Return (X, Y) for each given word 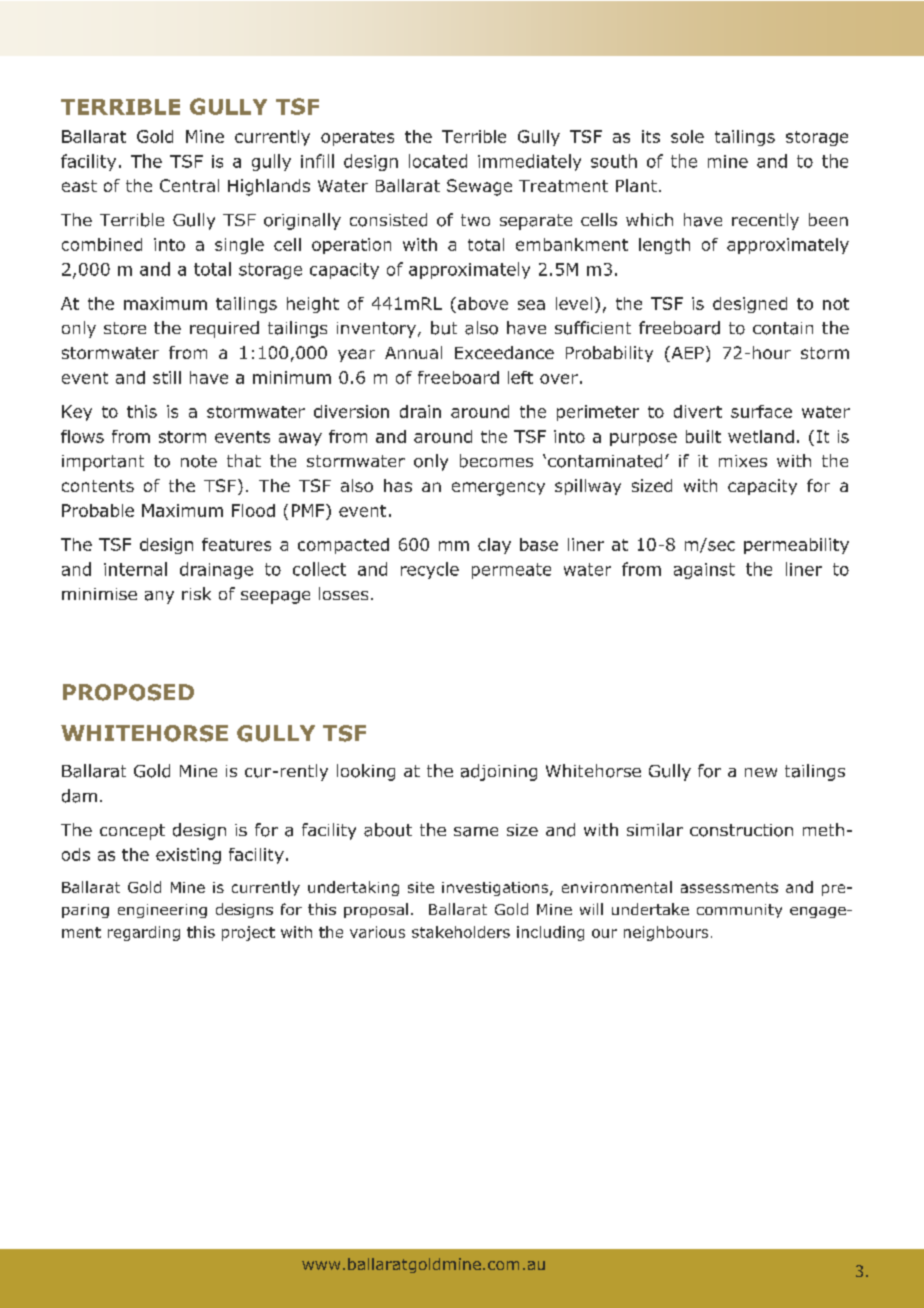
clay (494, 546)
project (248, 933)
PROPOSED (128, 692)
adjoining (499, 772)
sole (687, 136)
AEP (686, 354)
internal (135, 569)
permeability (796, 546)
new (761, 772)
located (438, 161)
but (444, 328)
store (125, 328)
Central (189, 185)
